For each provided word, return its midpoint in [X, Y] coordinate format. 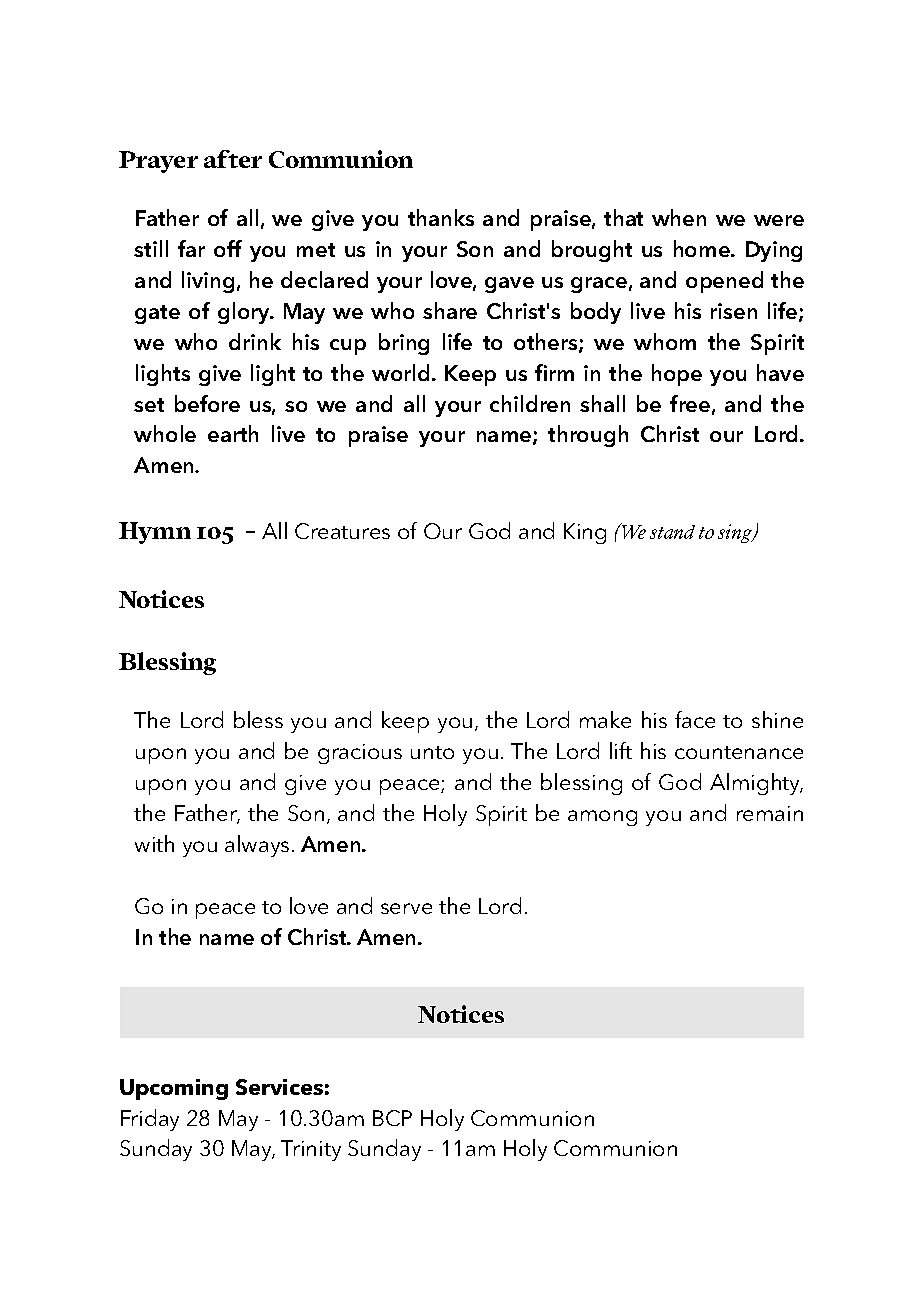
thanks [441, 217]
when [679, 217]
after [233, 159]
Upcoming [174, 1089]
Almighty [756, 784]
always [257, 846]
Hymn [155, 533]
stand [672, 532]
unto [432, 752]
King [585, 533]
